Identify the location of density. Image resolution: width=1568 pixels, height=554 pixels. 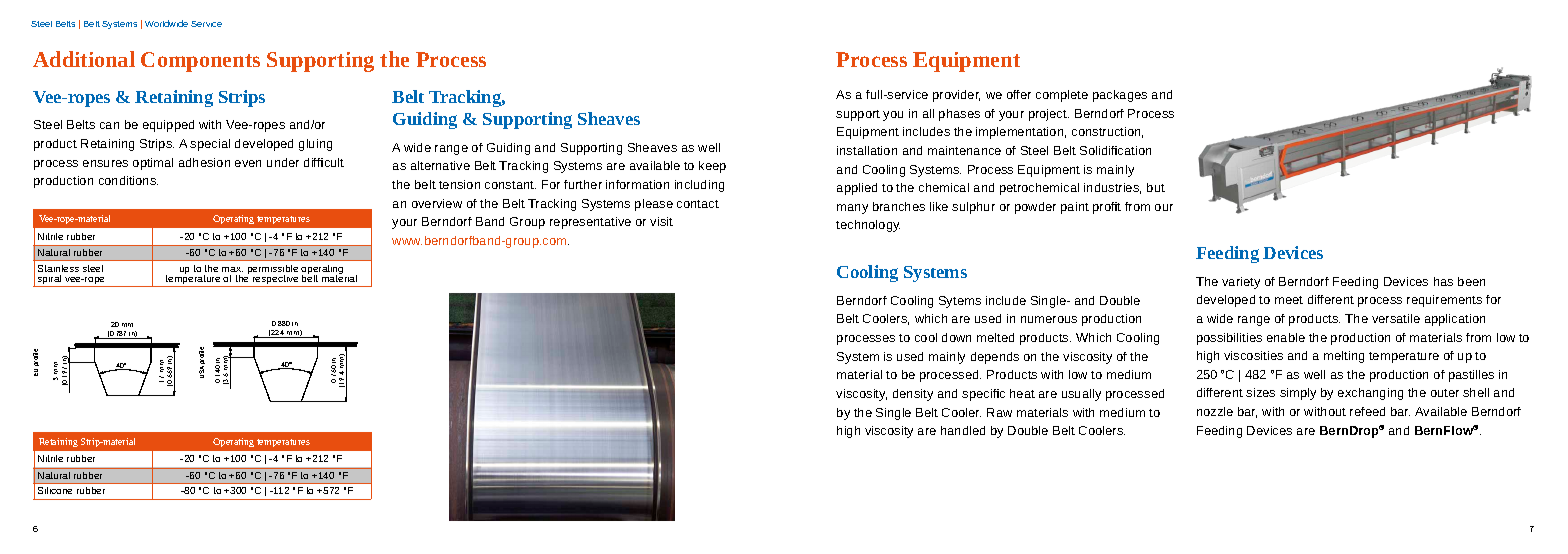
(913, 395).
